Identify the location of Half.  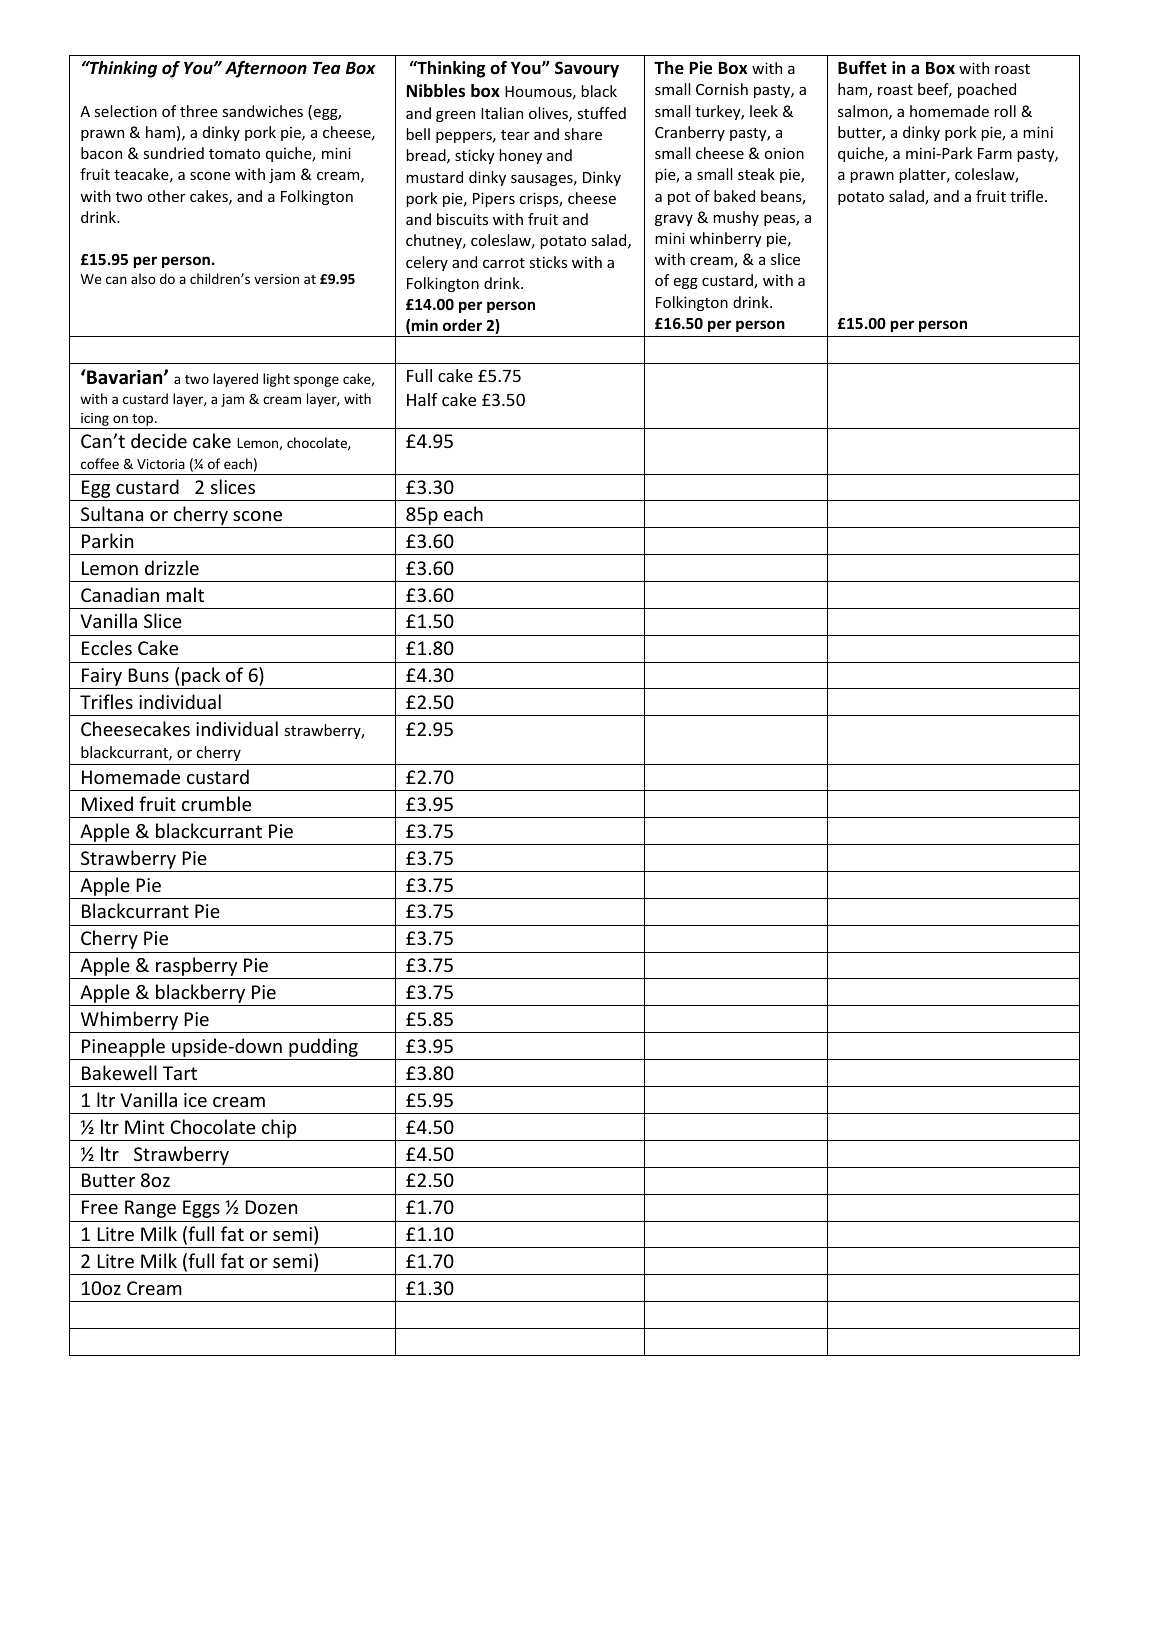
(422, 399).
